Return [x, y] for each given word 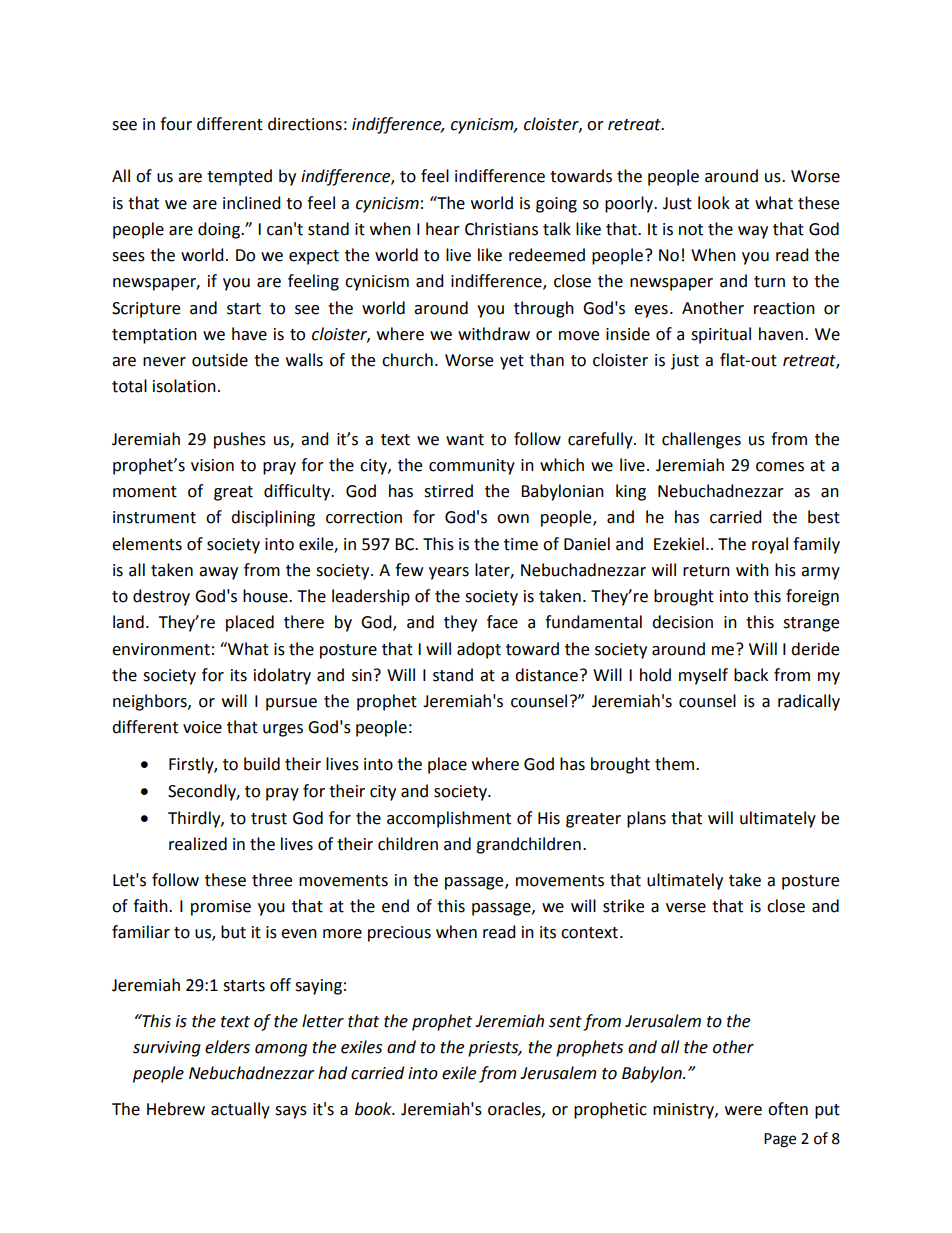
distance [546, 675]
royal [770, 545]
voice [202, 727]
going [556, 205]
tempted [239, 177]
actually [240, 1110]
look [714, 203]
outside [220, 360]
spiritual [721, 335]
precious [399, 934]
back [751, 675]
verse [686, 908]
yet [512, 362]
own [513, 519]
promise [221, 908]
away [218, 573]
